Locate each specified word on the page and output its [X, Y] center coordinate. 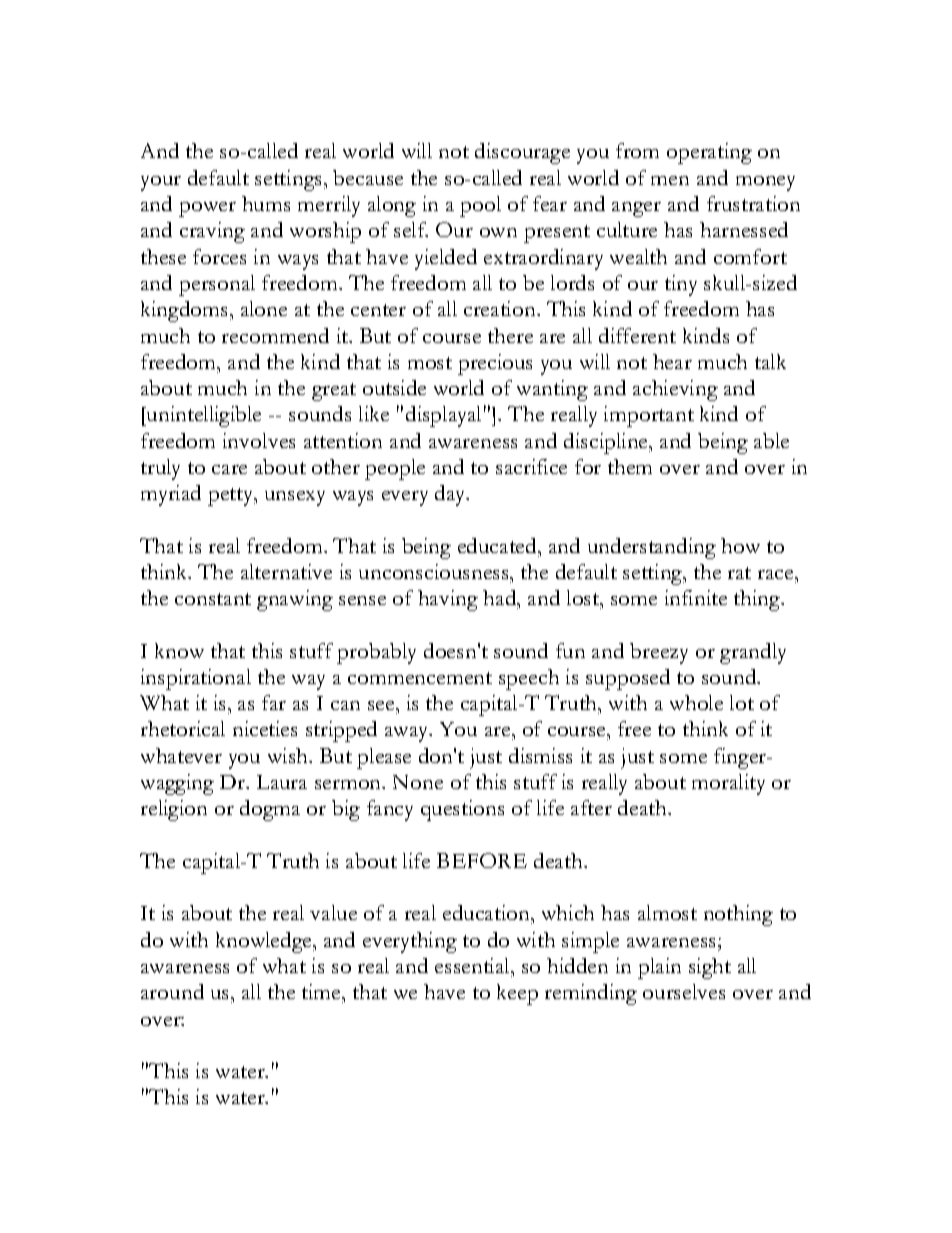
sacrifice [531, 466]
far [274, 702]
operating [709, 153]
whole [696, 702]
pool [480, 206]
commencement [420, 678]
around [172, 991]
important [649, 416]
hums [266, 203]
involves [259, 440]
